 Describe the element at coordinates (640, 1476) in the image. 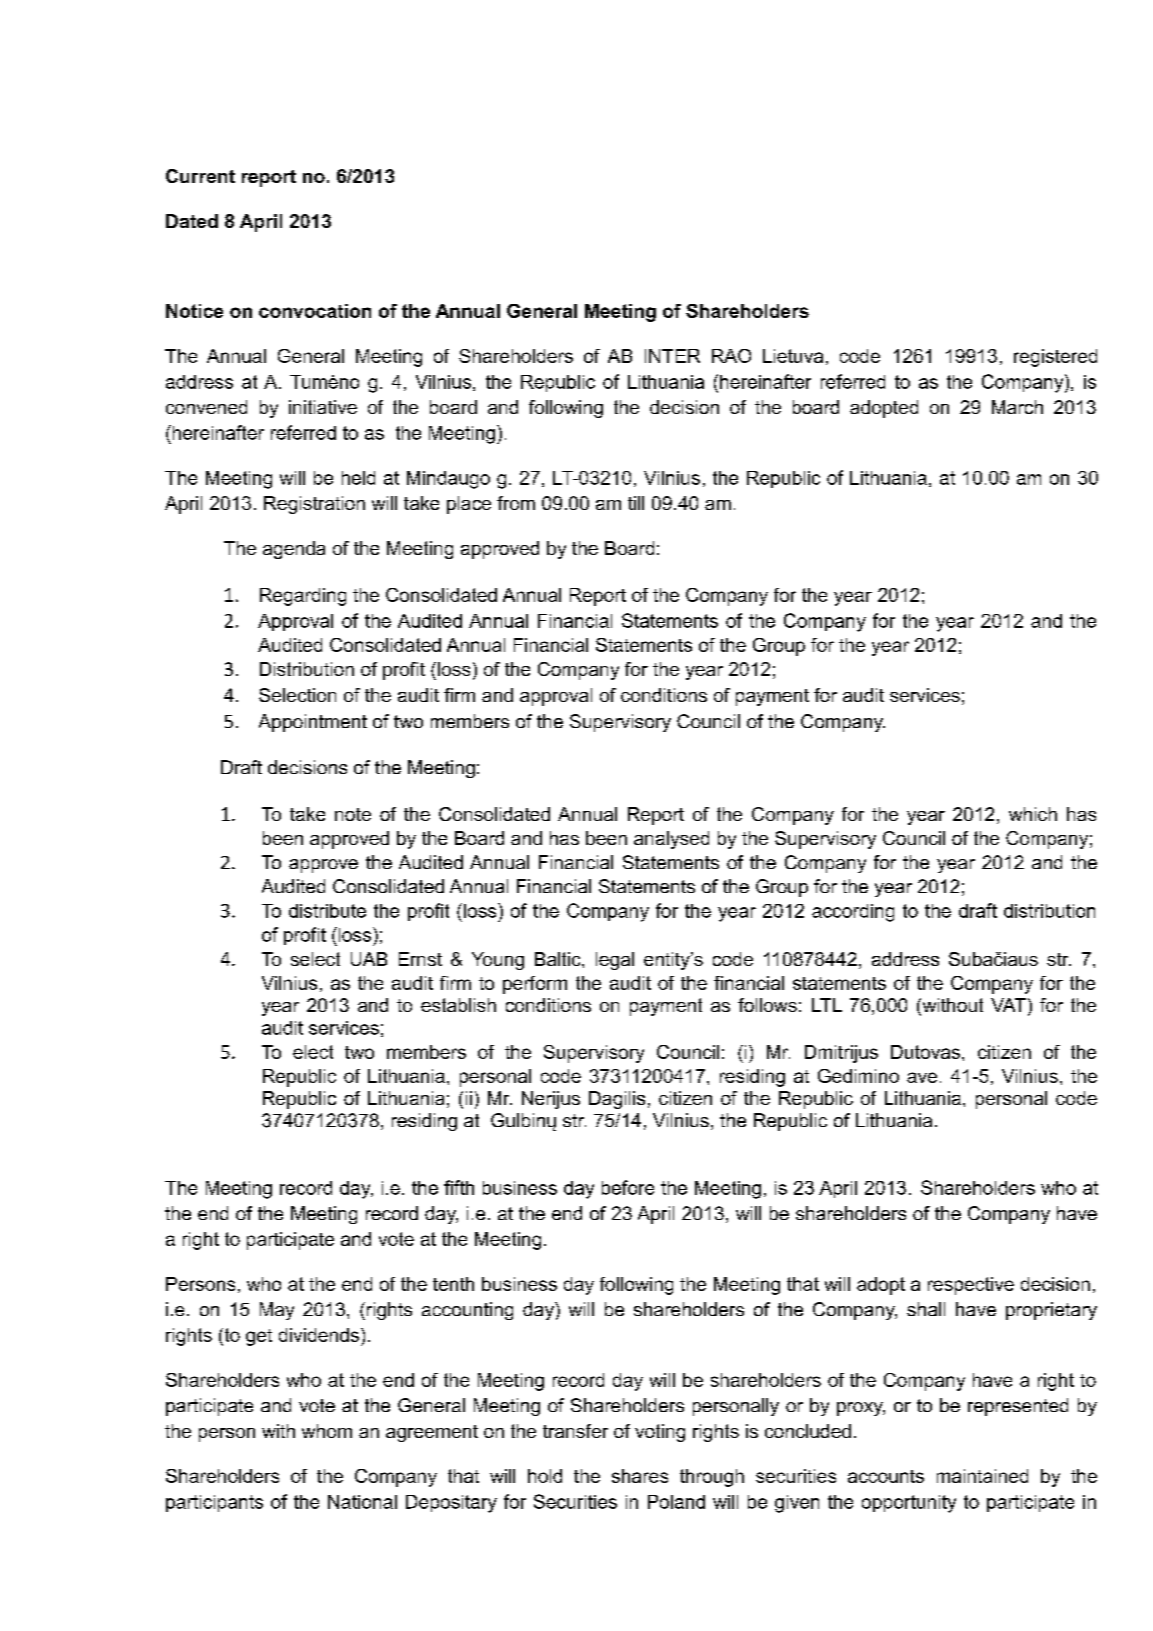

I see `shares` at that location.
